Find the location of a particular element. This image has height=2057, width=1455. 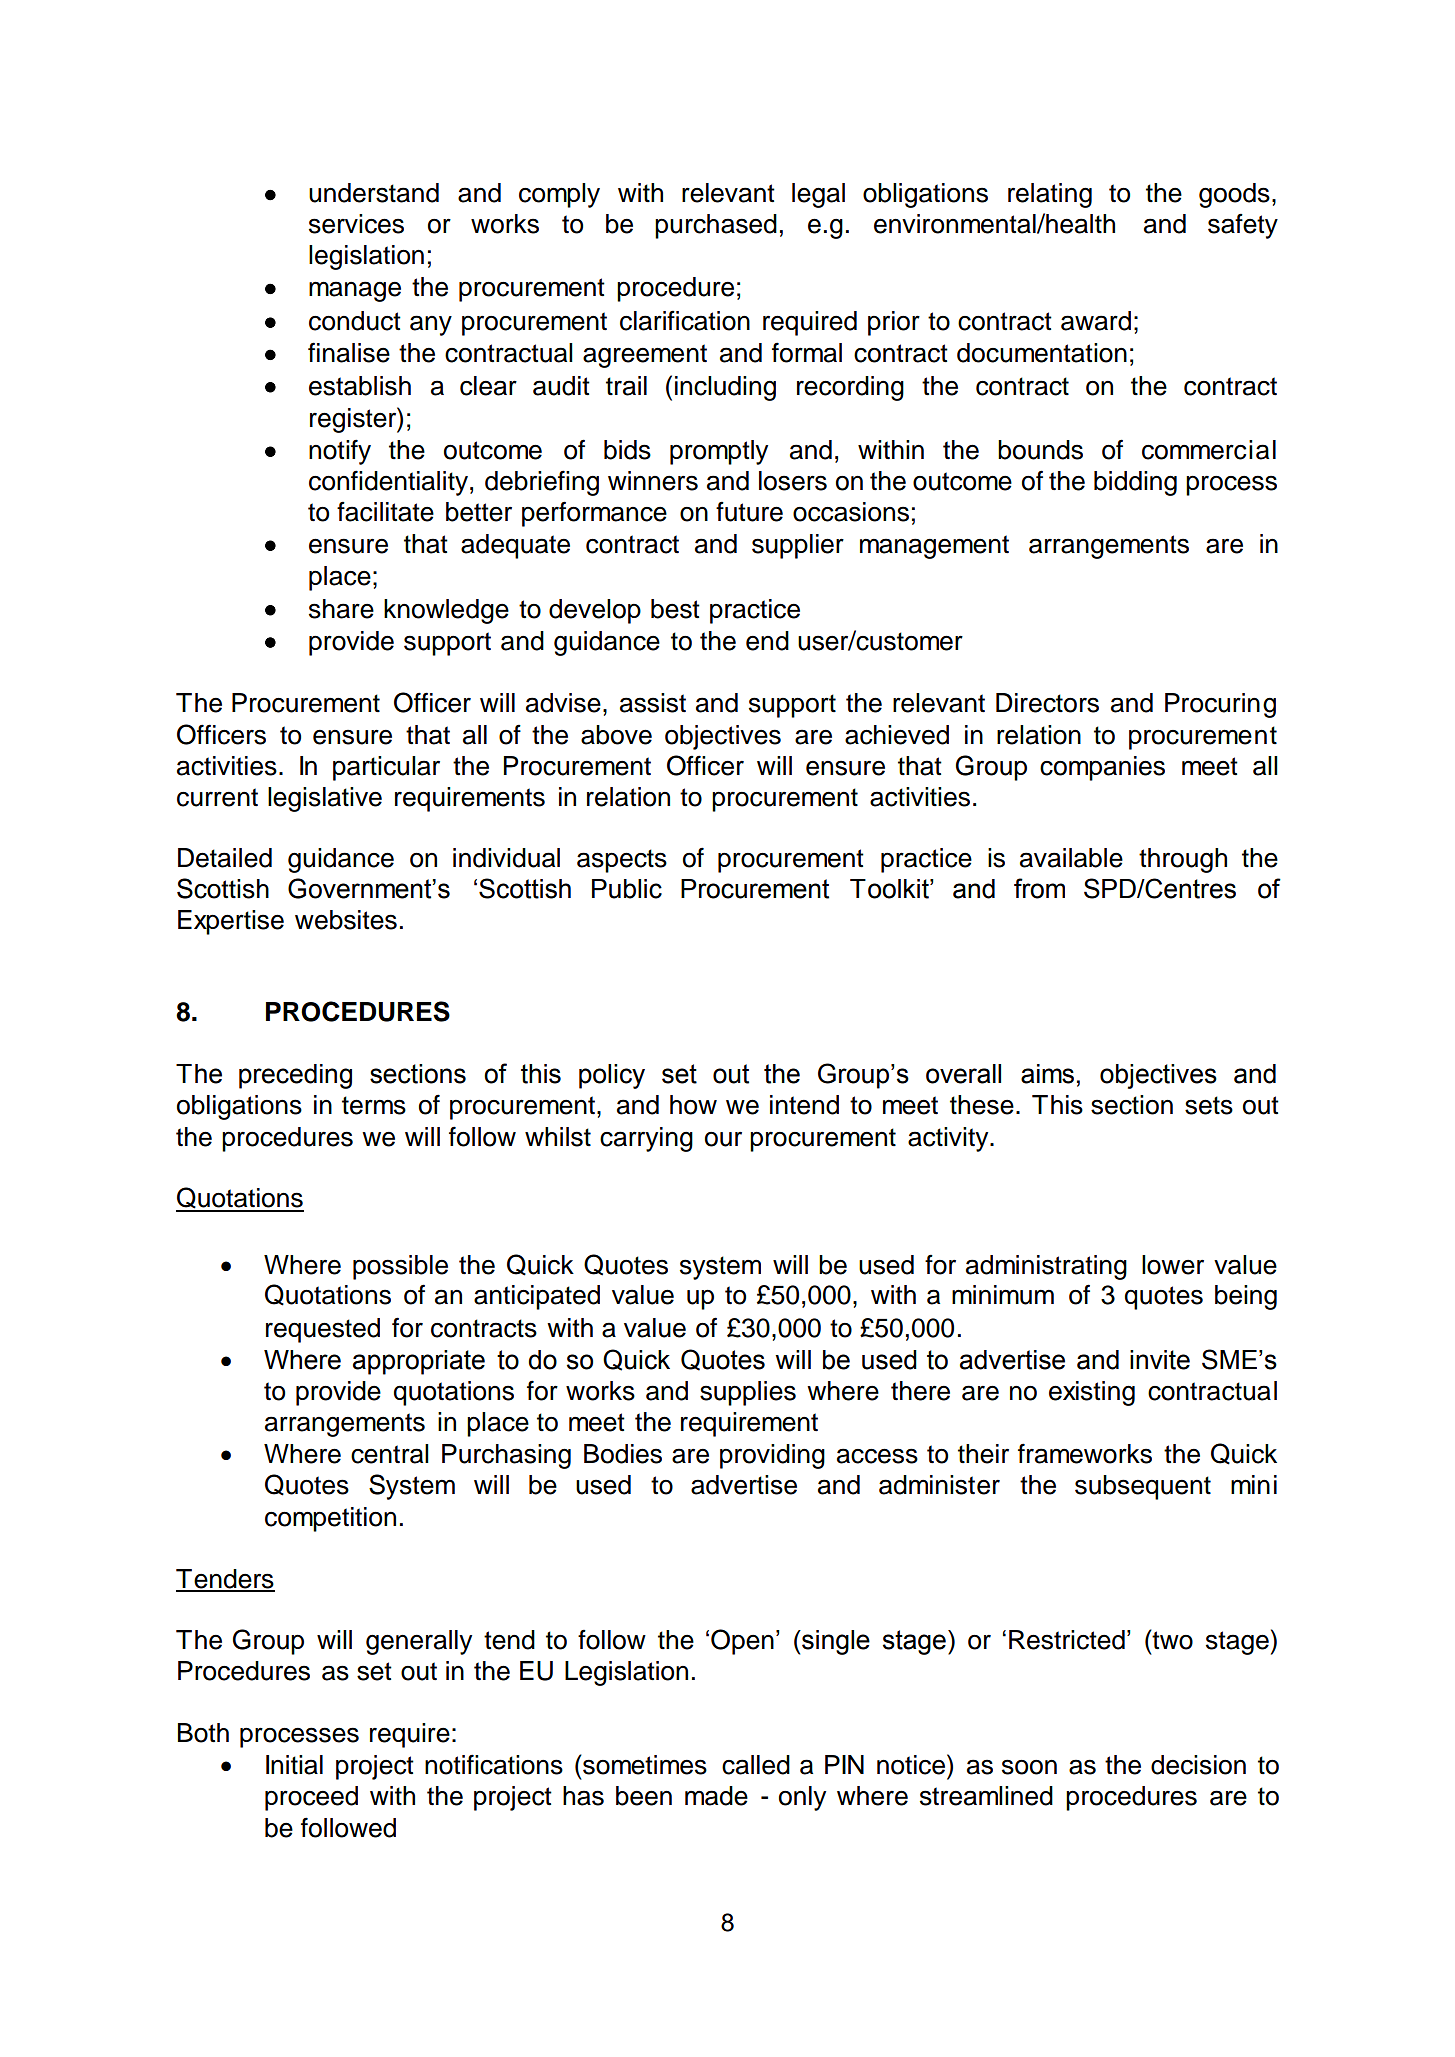

services is located at coordinates (356, 224).
